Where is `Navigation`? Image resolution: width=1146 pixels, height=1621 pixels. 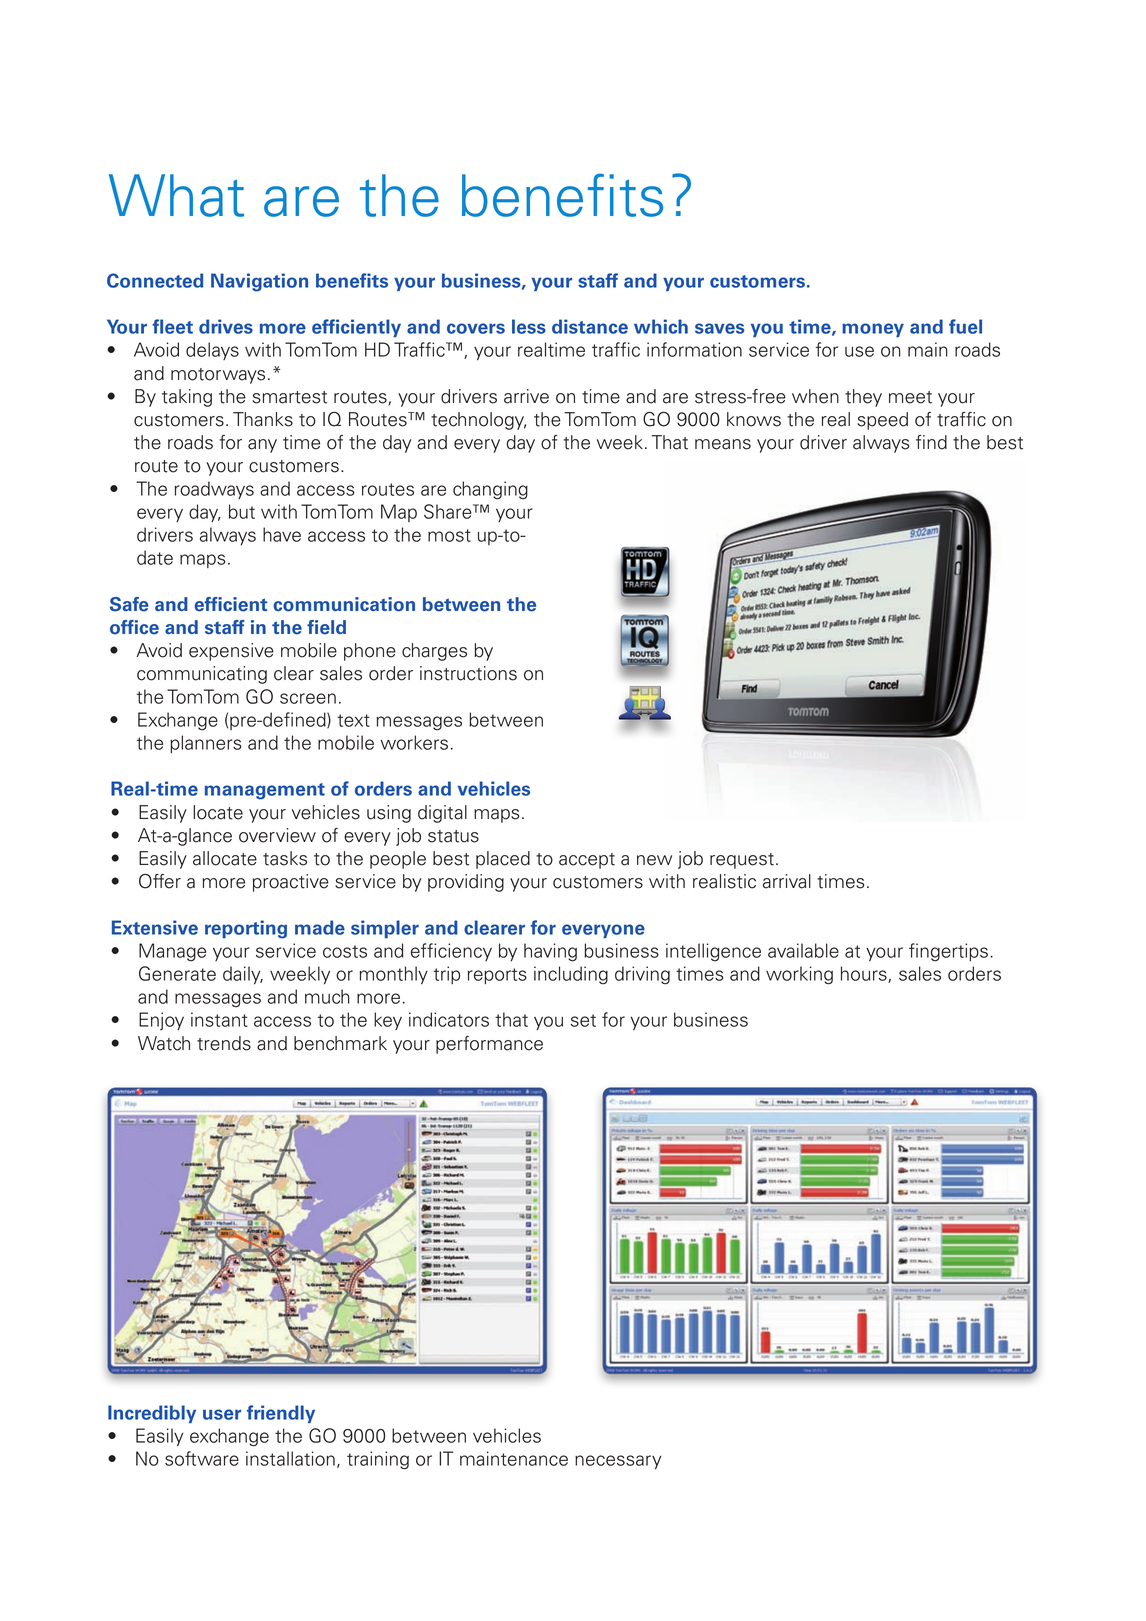
Navigation is located at coordinates (259, 282).
